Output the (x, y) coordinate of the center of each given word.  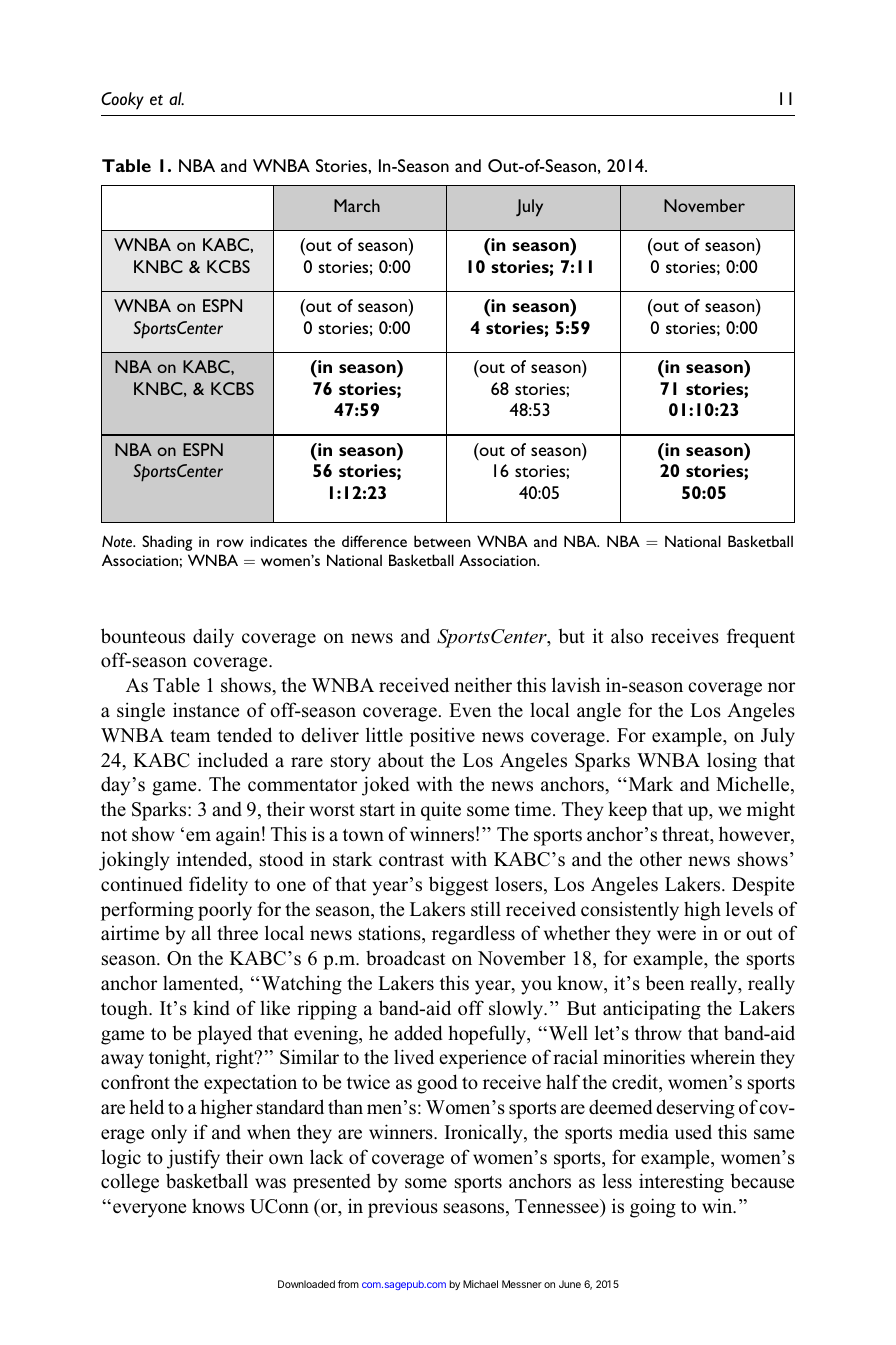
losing (732, 762)
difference (374, 541)
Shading (167, 543)
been (665, 983)
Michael (480, 1284)
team (190, 736)
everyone (149, 1210)
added (418, 1033)
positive (442, 737)
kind (211, 1007)
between (442, 541)
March (357, 205)
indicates (278, 541)
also (627, 636)
